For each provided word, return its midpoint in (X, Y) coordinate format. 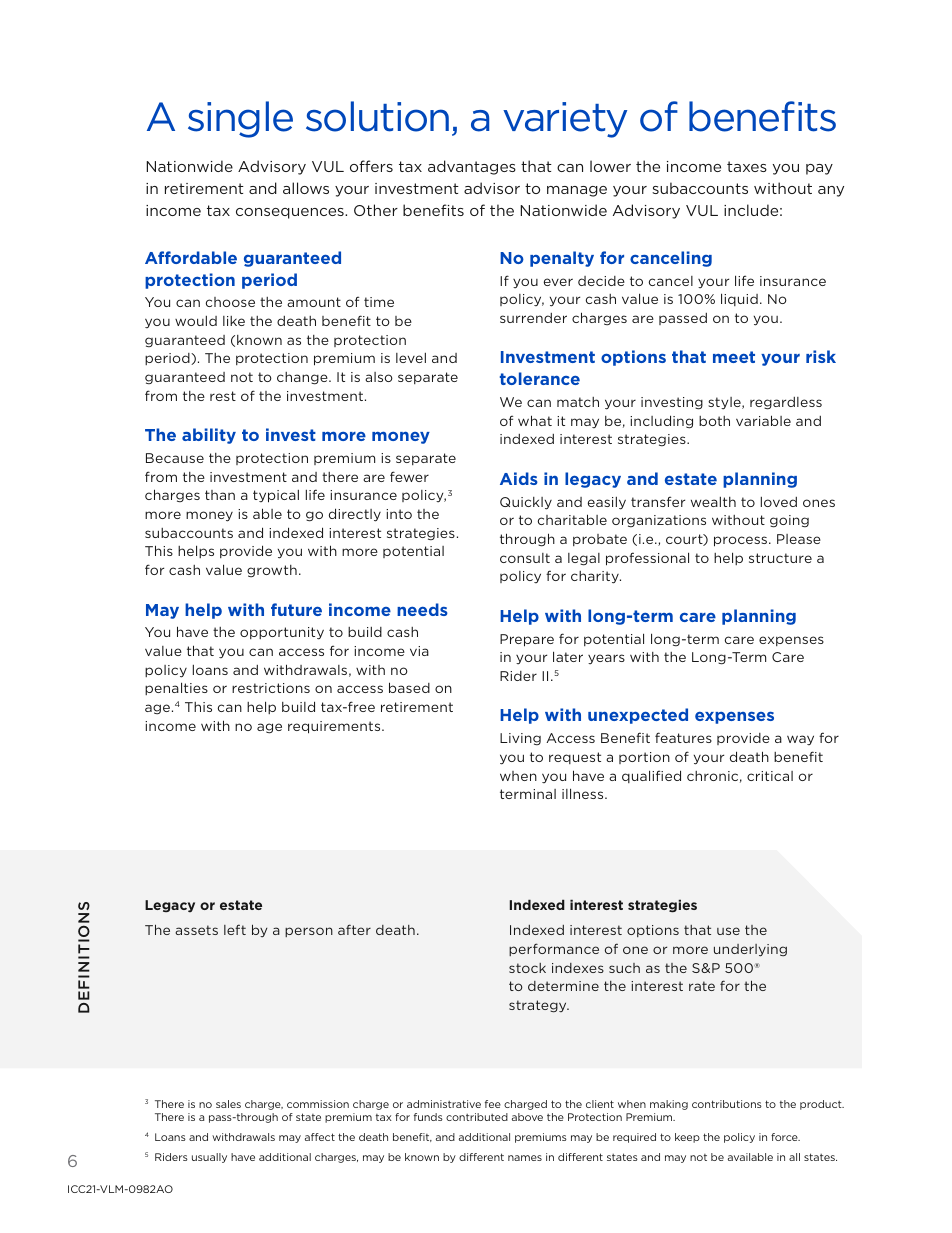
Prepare (527, 640)
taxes (747, 166)
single (240, 119)
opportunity (282, 633)
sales (228, 1104)
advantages (472, 167)
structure (780, 558)
